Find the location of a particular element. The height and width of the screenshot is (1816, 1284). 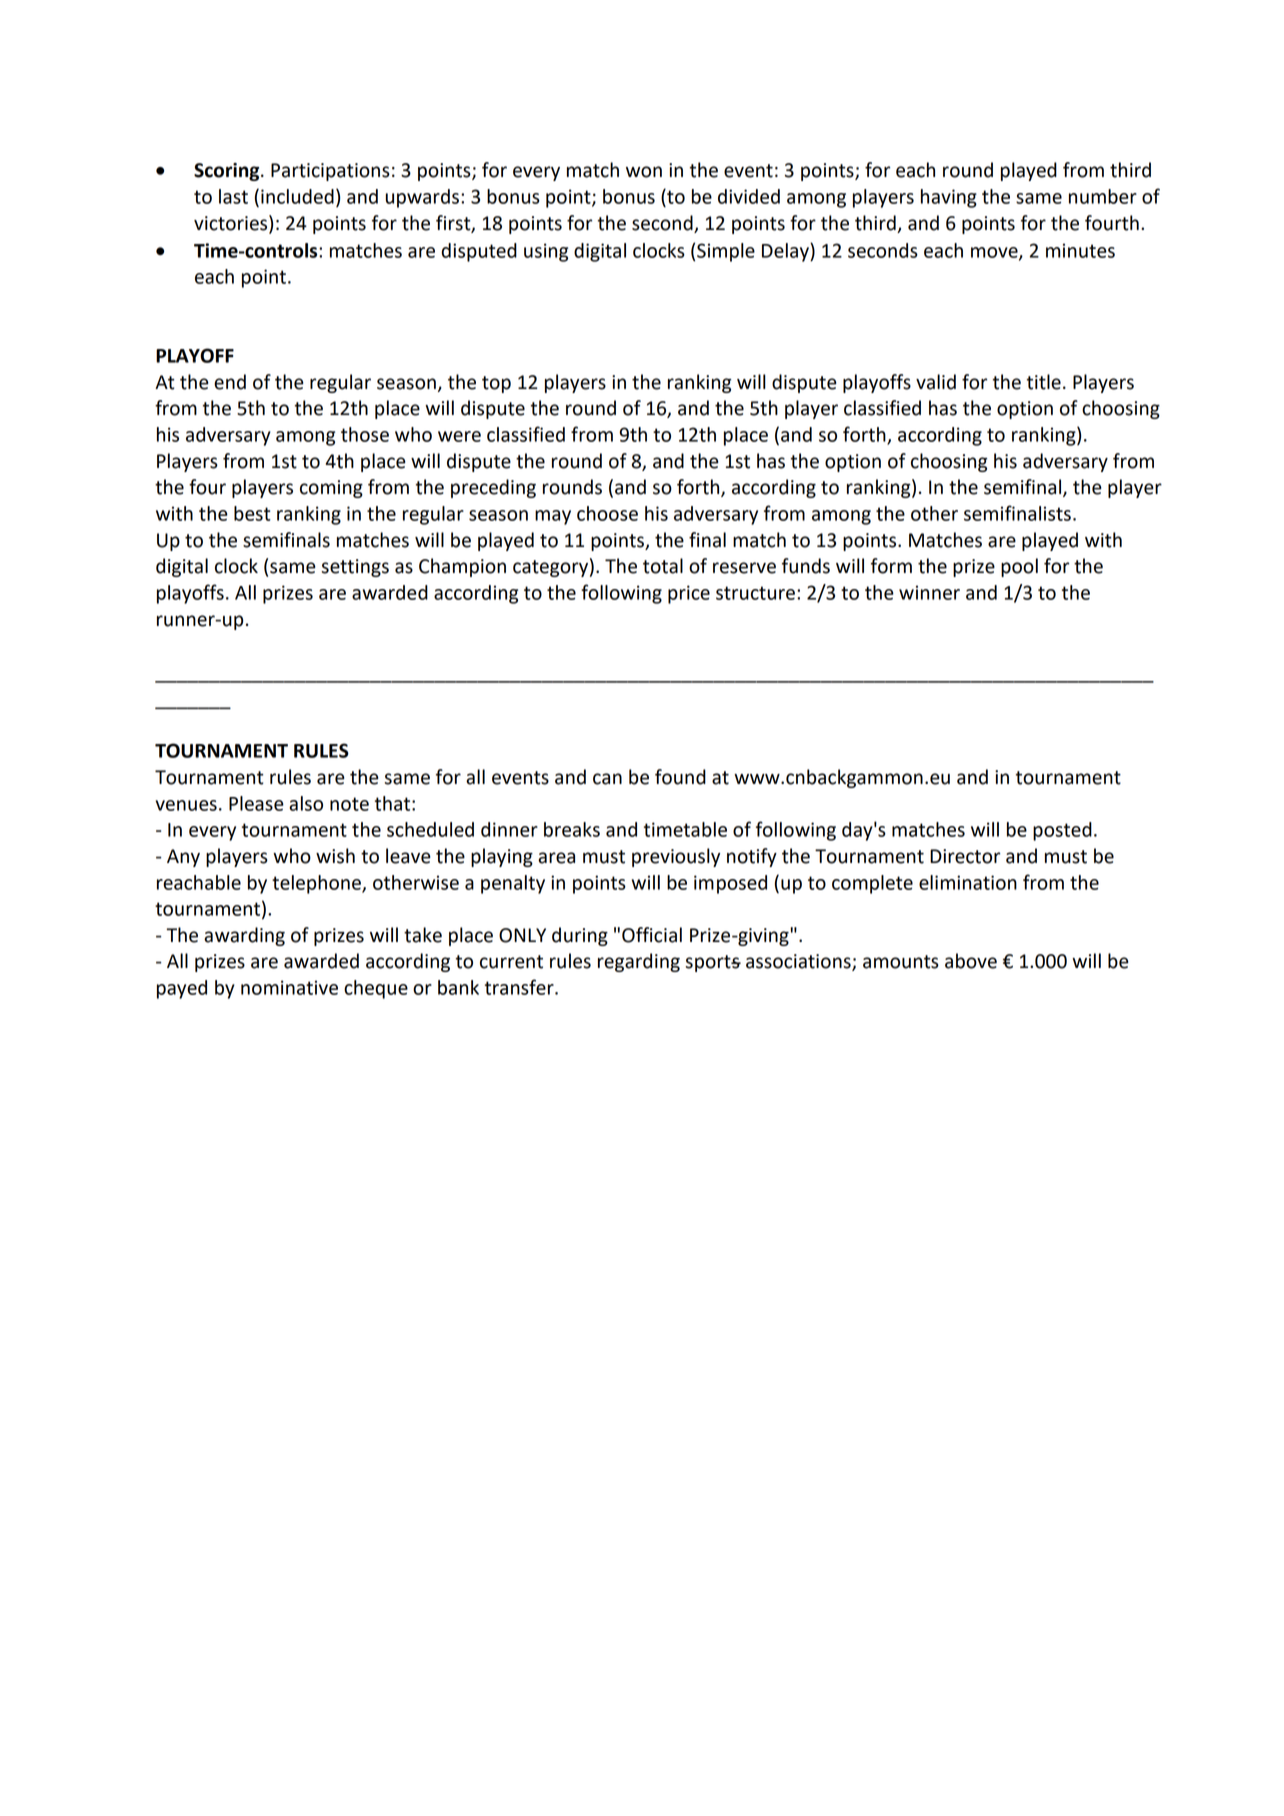

title is located at coordinates (1044, 382).
